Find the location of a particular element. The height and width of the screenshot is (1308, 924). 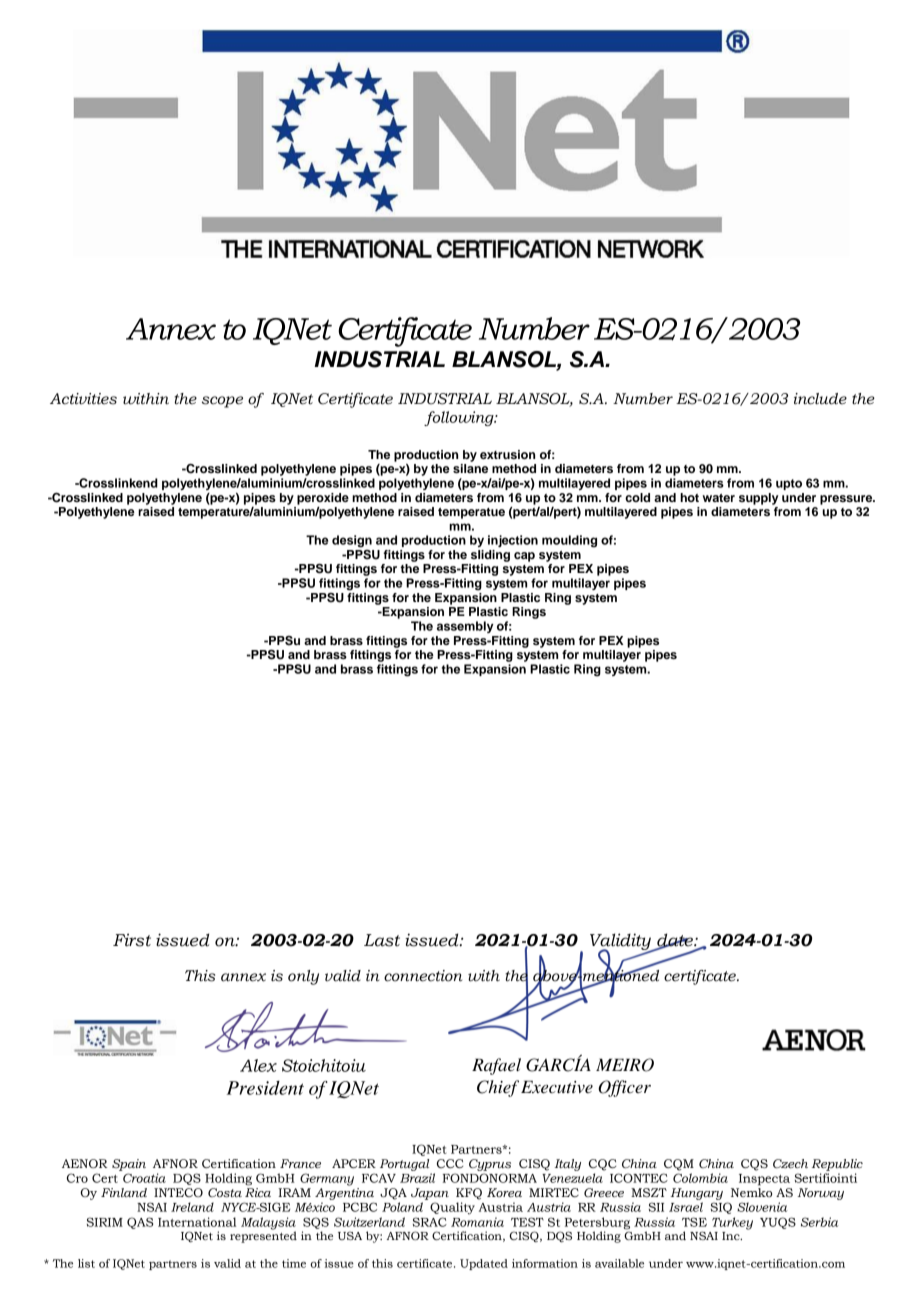

connection is located at coordinates (423, 976).
